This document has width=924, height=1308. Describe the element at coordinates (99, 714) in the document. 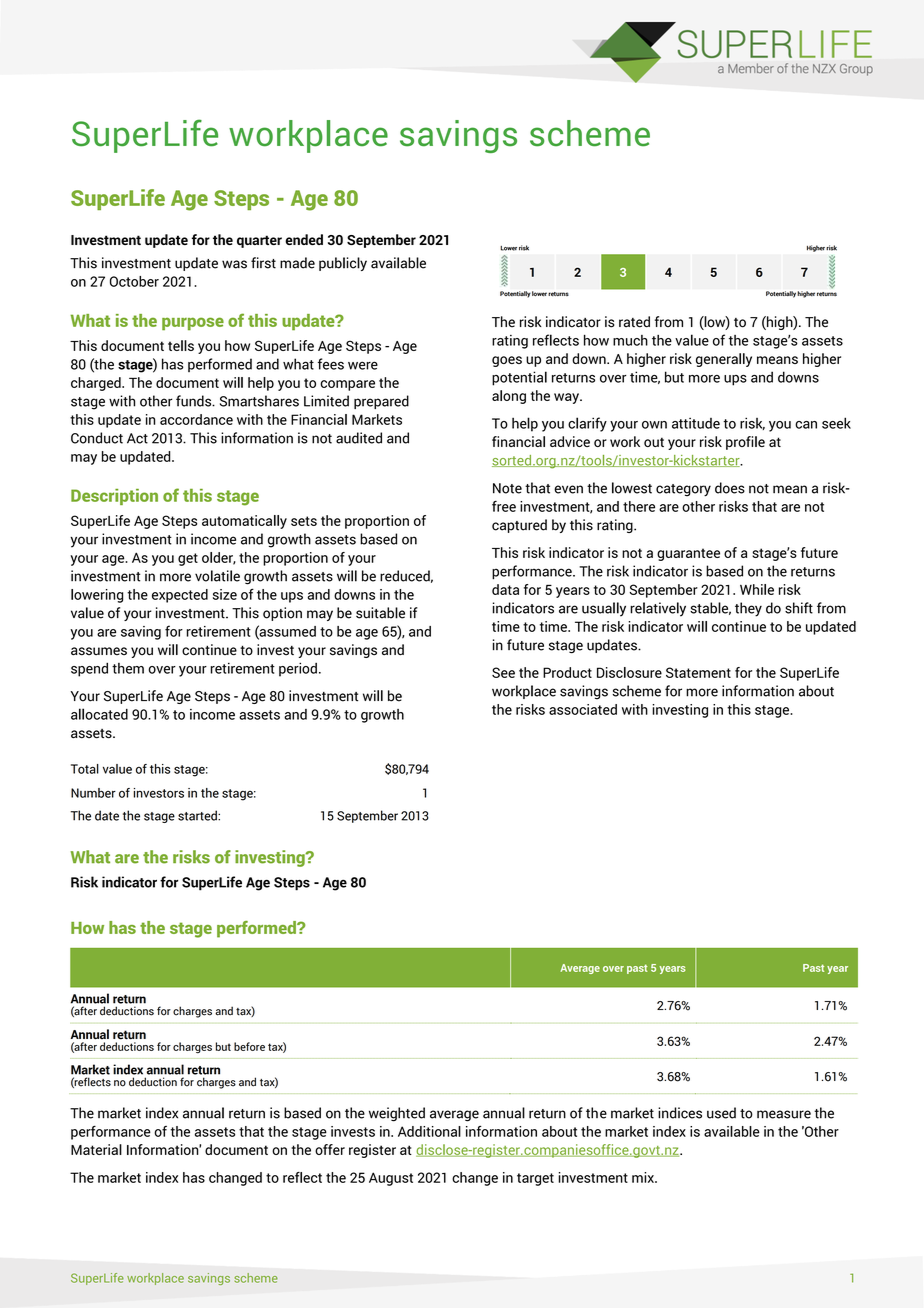

I see `allocated` at that location.
